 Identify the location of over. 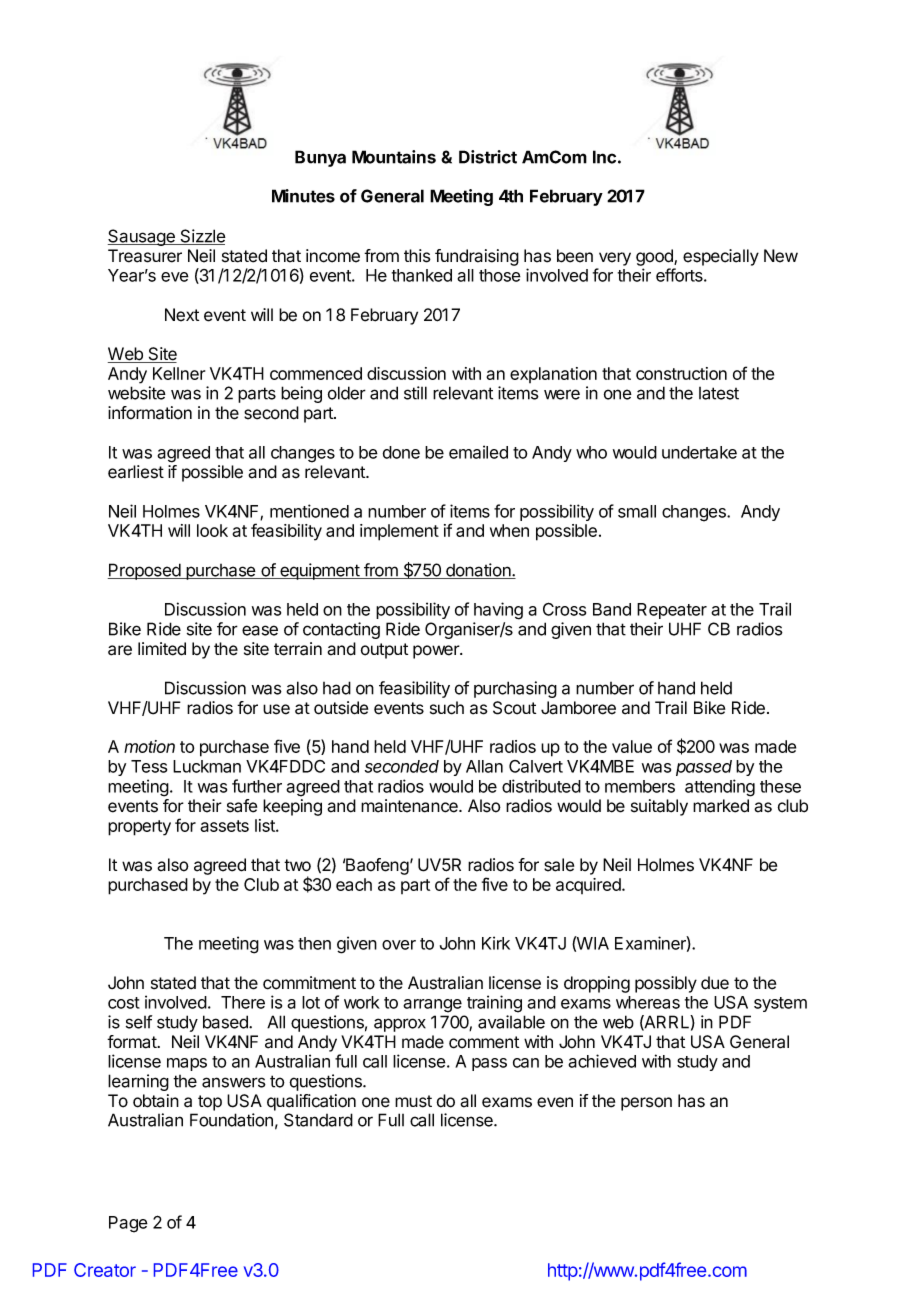
(399, 945).
